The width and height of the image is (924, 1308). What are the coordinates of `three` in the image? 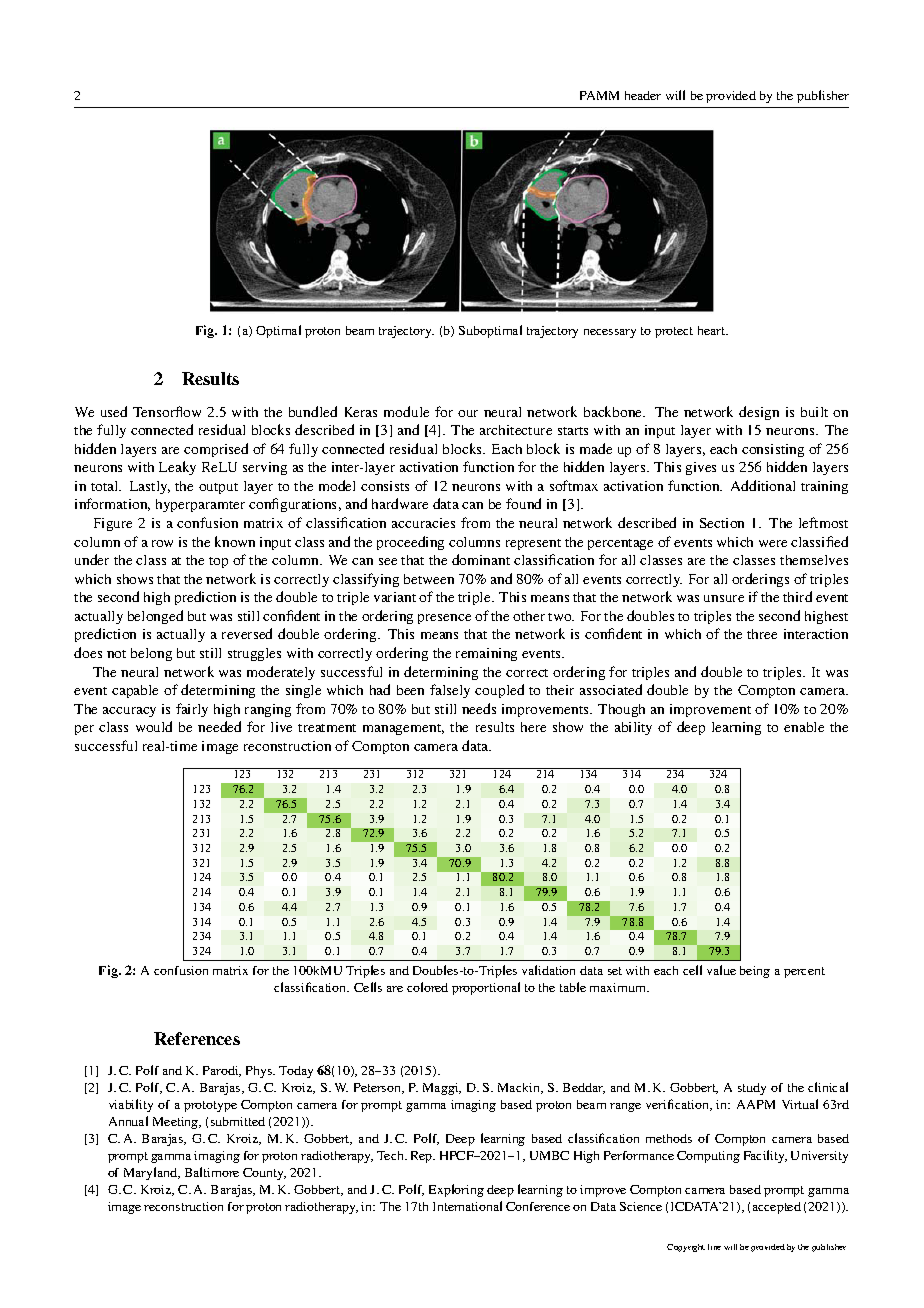 It's located at (762, 634).
